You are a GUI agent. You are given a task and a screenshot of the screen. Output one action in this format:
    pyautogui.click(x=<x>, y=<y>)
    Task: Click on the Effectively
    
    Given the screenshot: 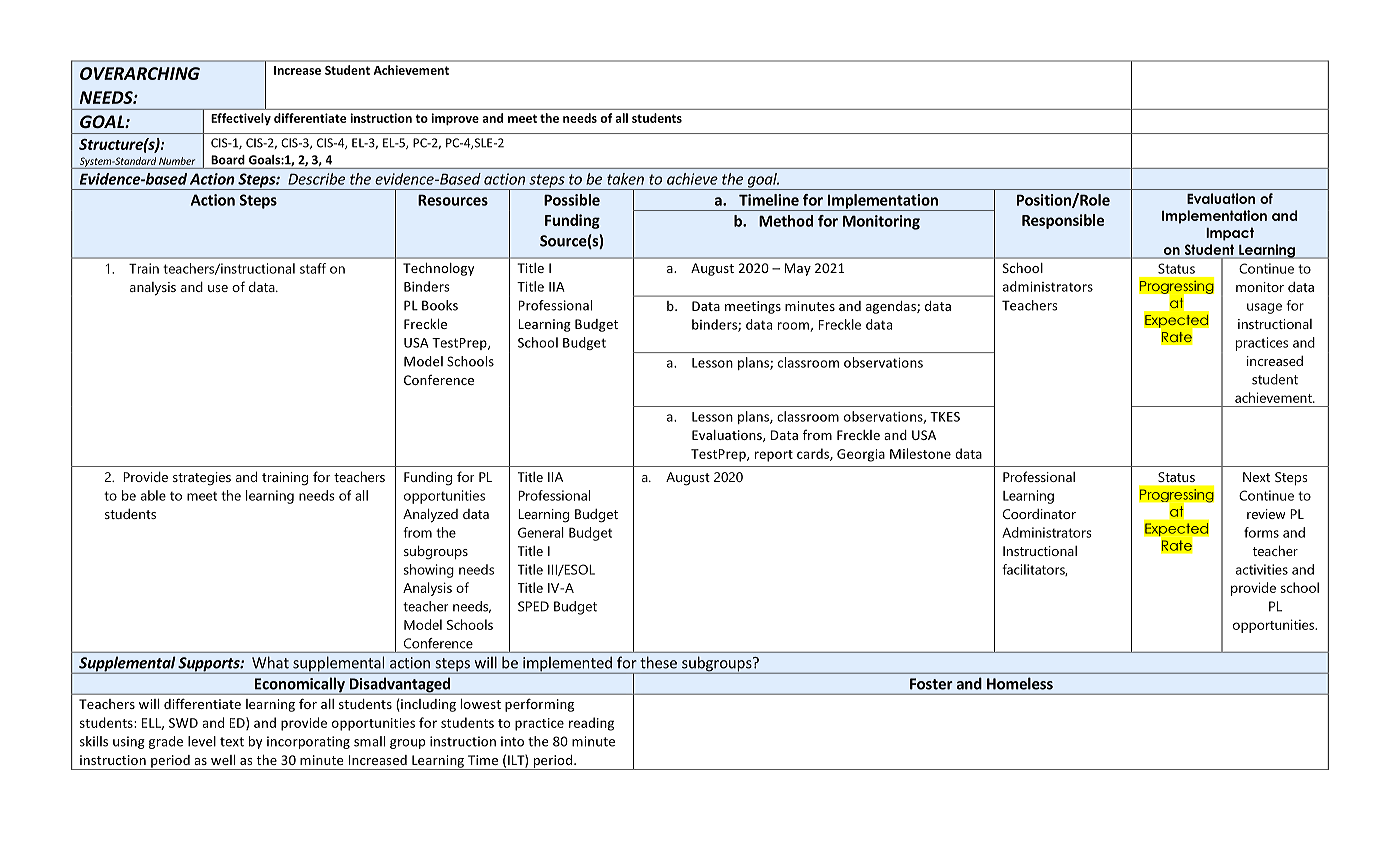 What is the action you would take?
    pyautogui.click(x=241, y=119)
